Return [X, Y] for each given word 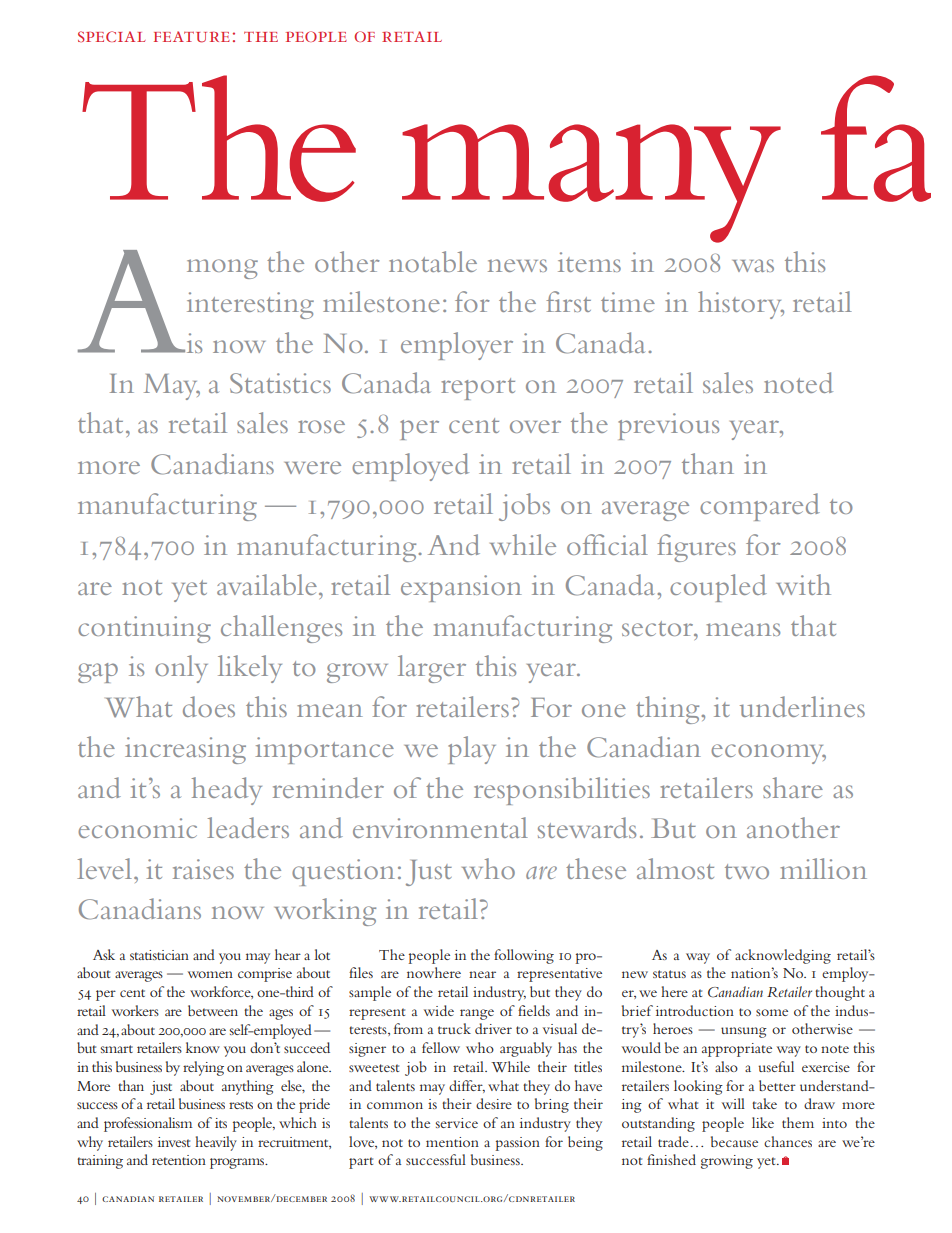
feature [192, 37]
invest [174, 1142]
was [753, 265]
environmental [440, 827]
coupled [718, 588]
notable [433, 261]
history [741, 305]
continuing [144, 629]
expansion [461, 588]
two [747, 871]
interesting [250, 305]
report [478, 389]
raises [203, 869]
